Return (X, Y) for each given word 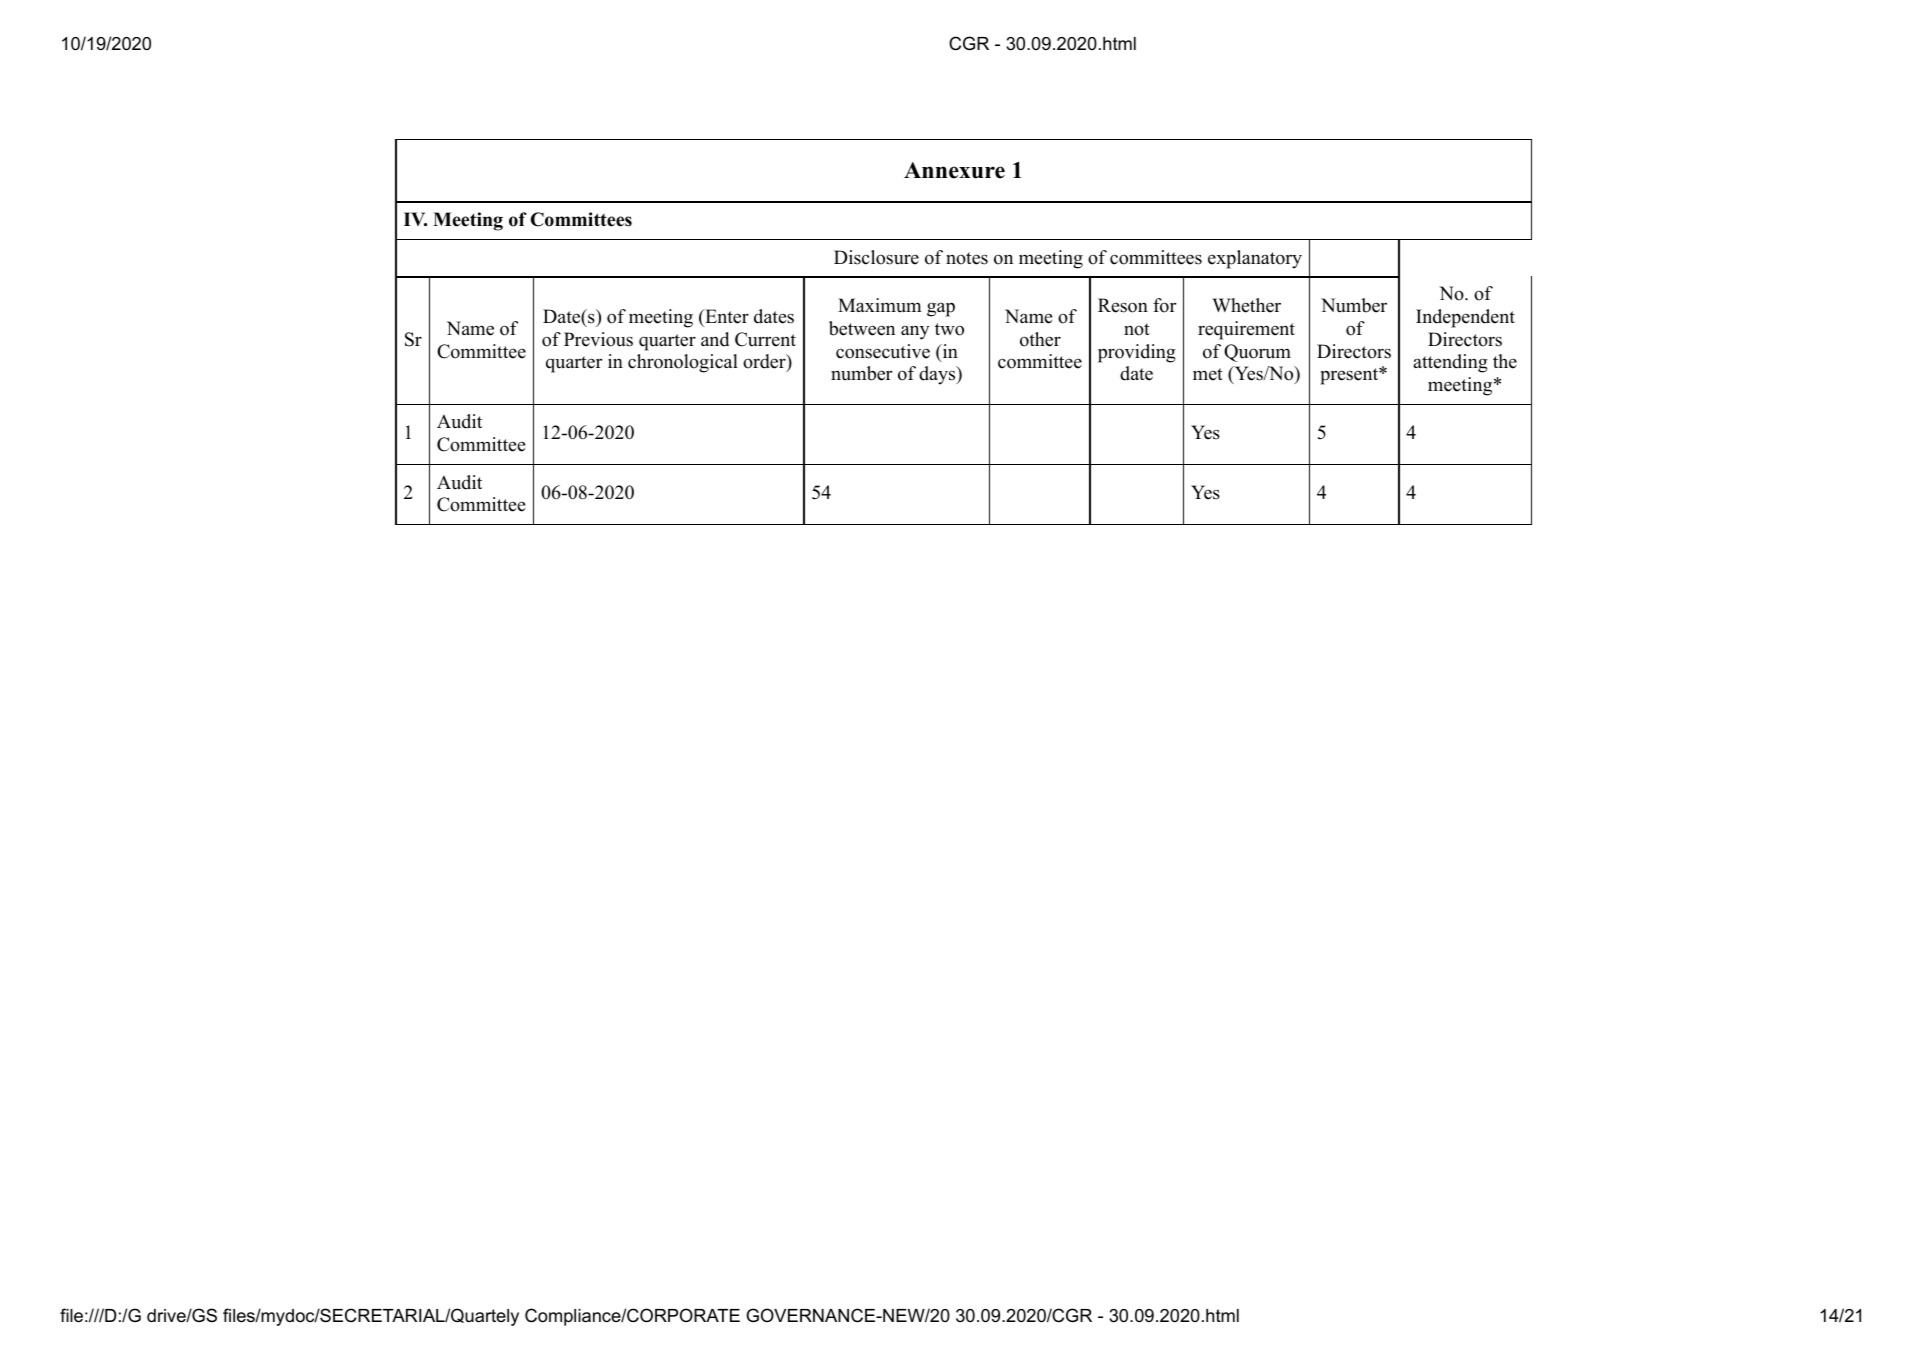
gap (941, 309)
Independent (1465, 318)
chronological (683, 363)
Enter (726, 316)
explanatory (1255, 259)
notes (967, 258)
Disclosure (876, 257)
